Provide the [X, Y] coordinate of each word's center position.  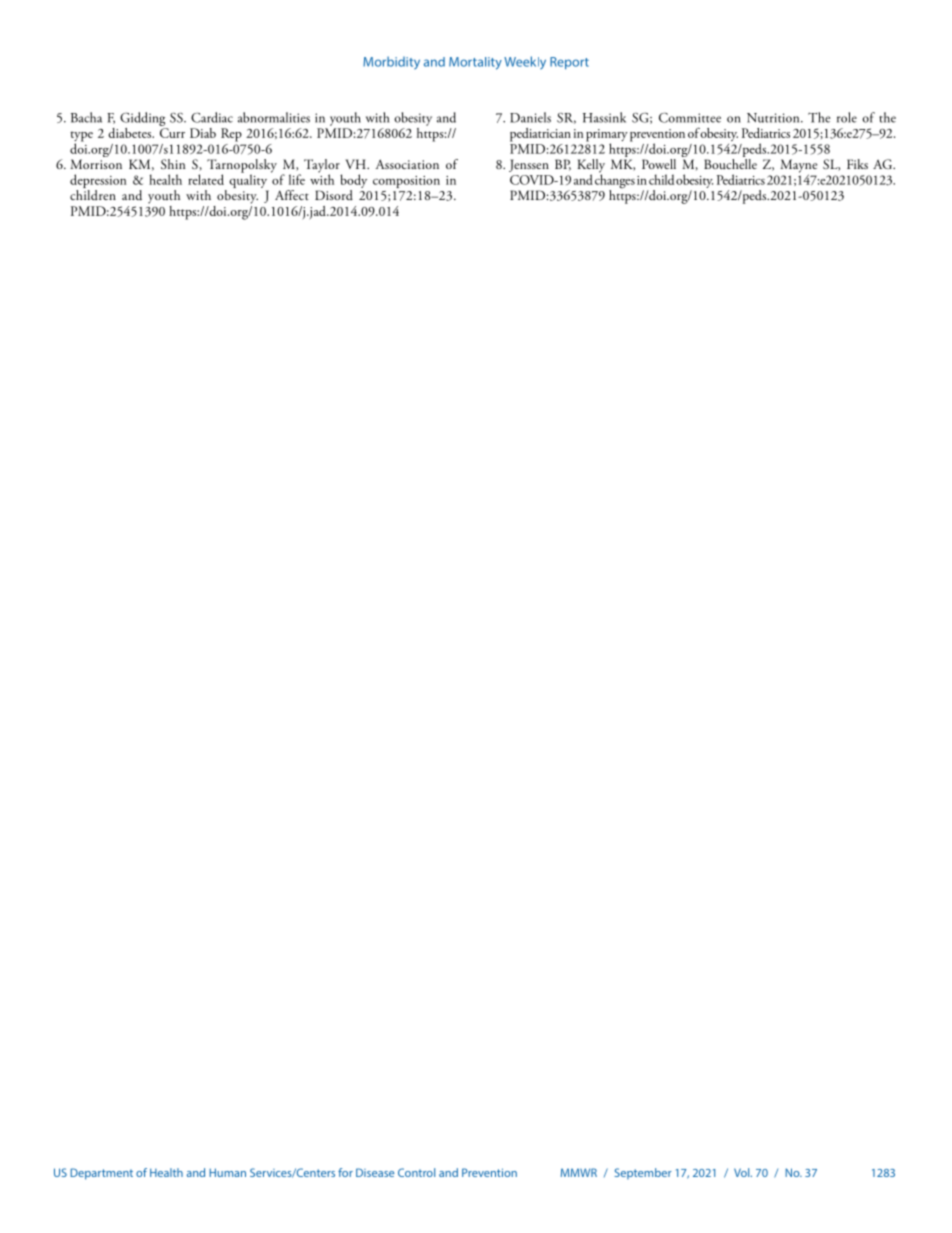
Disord [334, 195]
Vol [743, 1172]
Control [416, 1172]
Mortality [475, 63]
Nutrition [774, 118]
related [206, 179]
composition [406, 182]
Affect [292, 195]
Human [227, 1172]
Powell [659, 164]
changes [615, 181]
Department [101, 1174]
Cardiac [212, 117]
